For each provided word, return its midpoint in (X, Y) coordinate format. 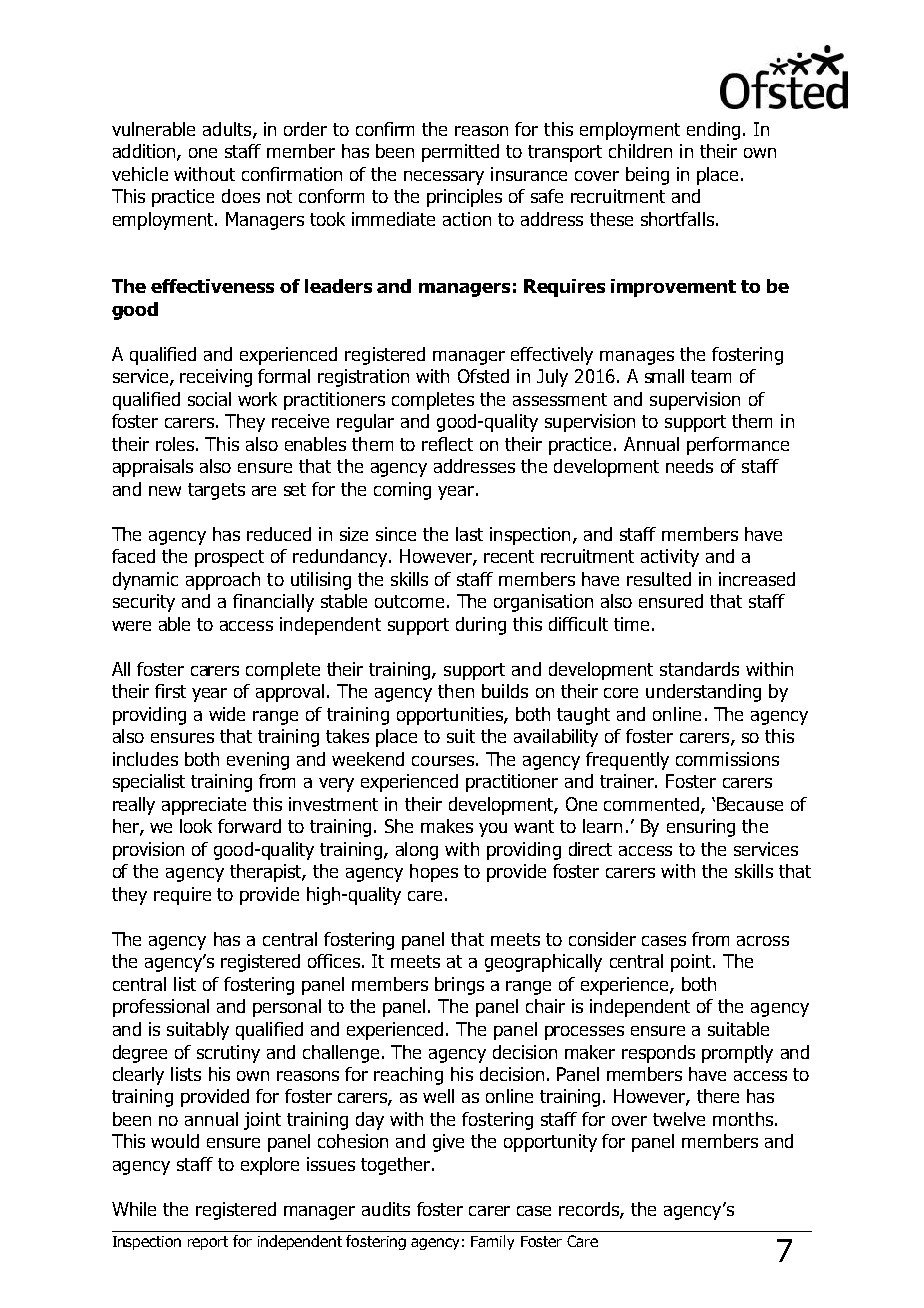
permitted (460, 153)
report (208, 1243)
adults (228, 130)
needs (689, 466)
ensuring (701, 828)
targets (216, 491)
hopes (434, 873)
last (469, 534)
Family (492, 1242)
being (647, 176)
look (196, 826)
